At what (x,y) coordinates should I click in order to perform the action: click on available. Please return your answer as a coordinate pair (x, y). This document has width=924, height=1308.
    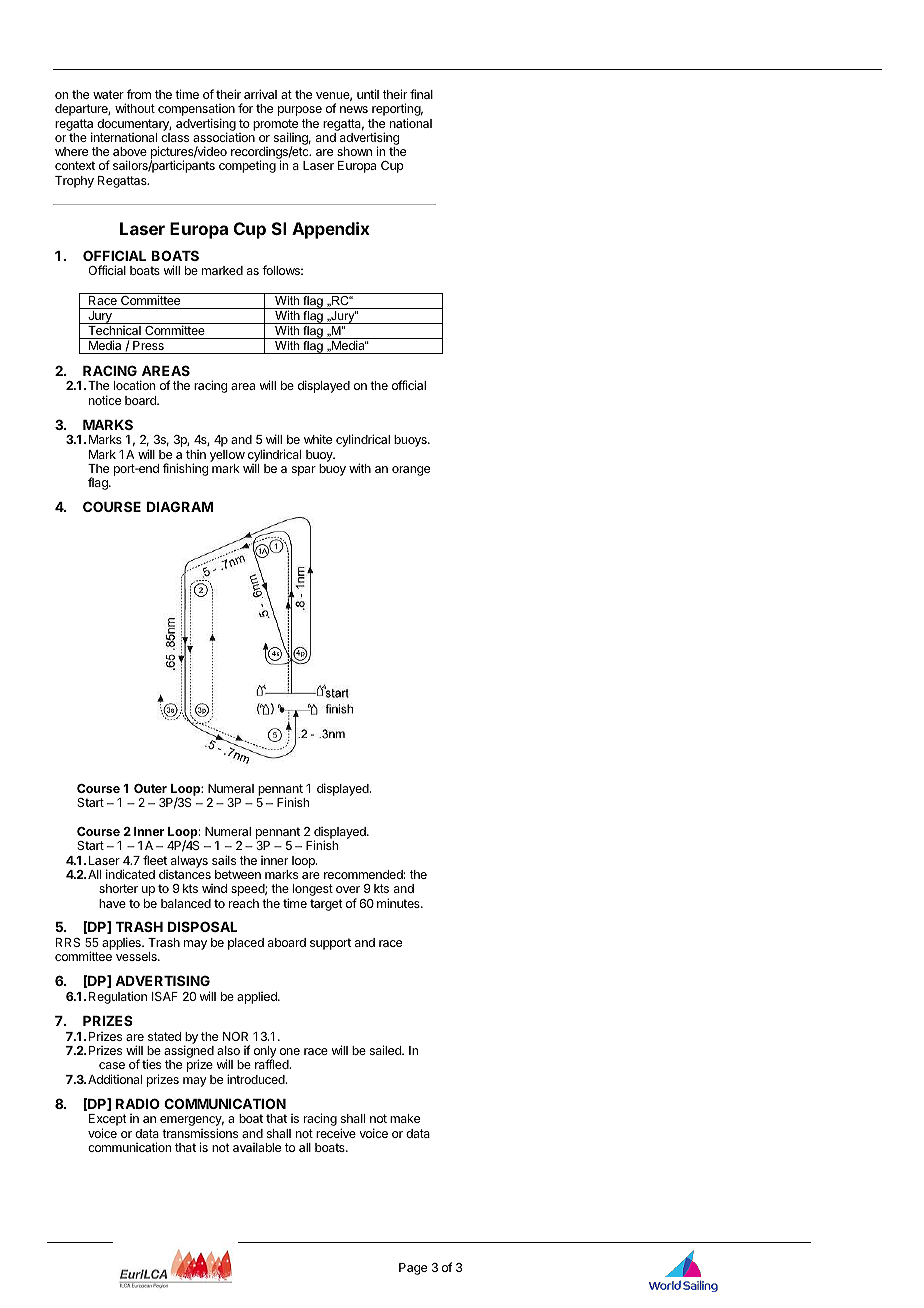
    Looking at the image, I should click on (257, 1147).
